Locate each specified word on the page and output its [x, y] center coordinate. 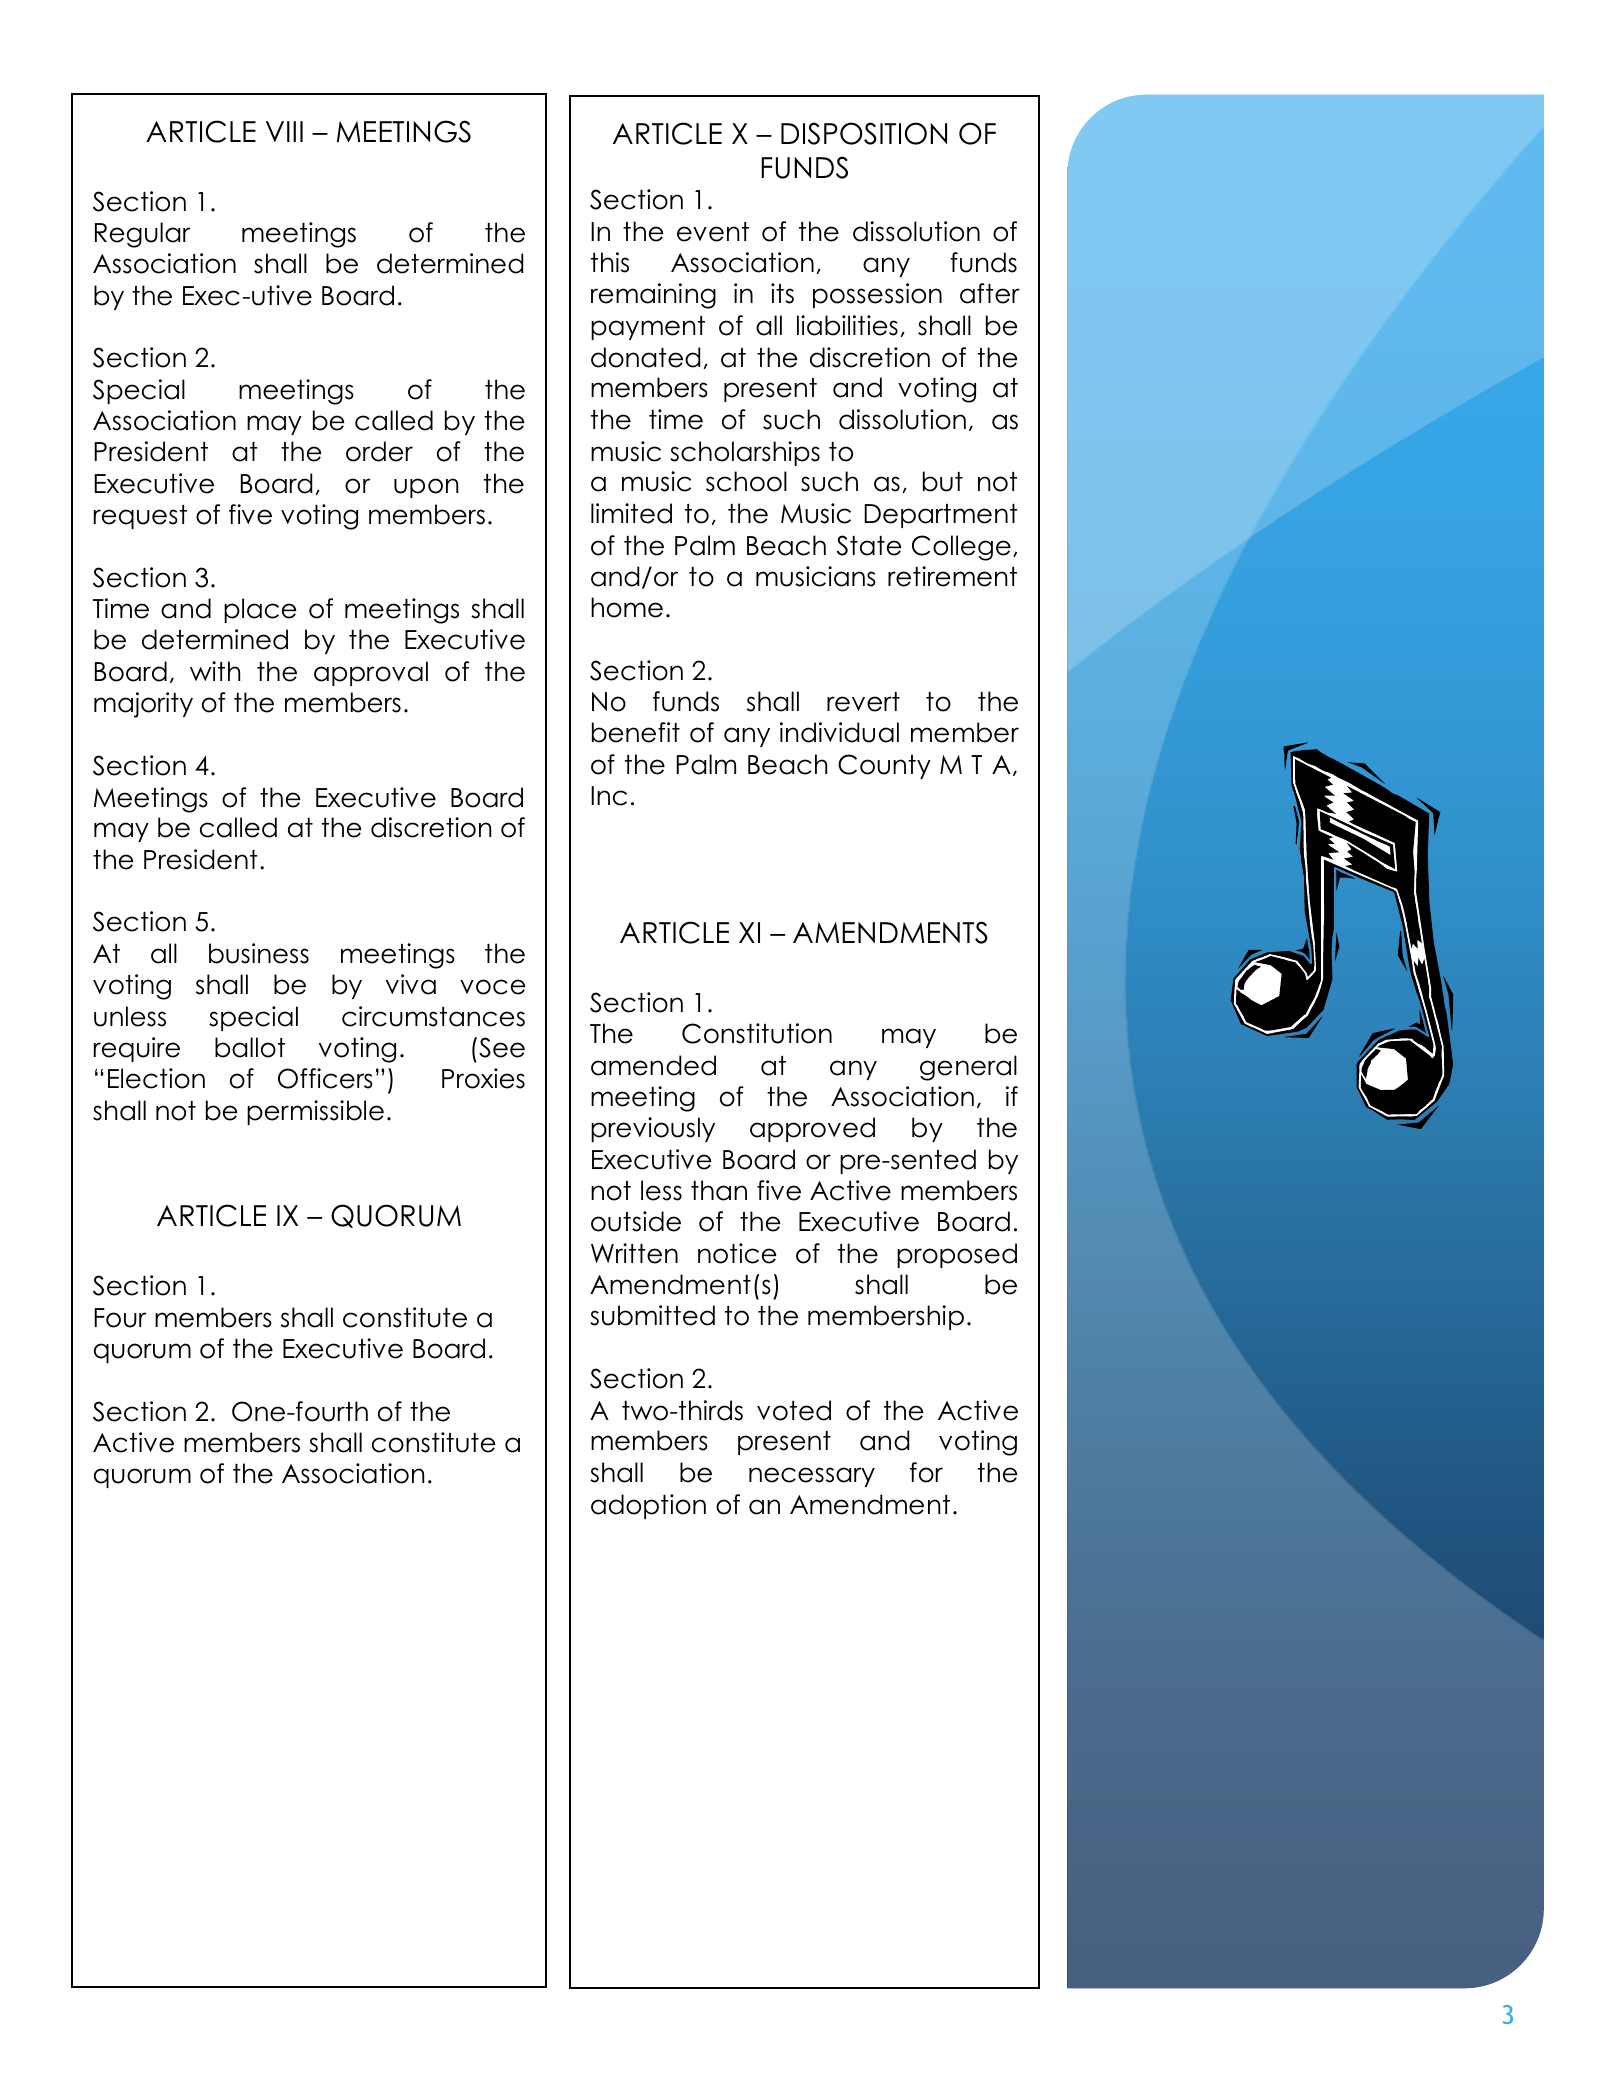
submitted [652, 1315]
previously [653, 1129]
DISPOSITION [864, 133]
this [610, 262]
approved [812, 1129]
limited [631, 513]
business [259, 953]
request [140, 517]
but [943, 481]
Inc [609, 796]
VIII [284, 131]
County [884, 766]
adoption [648, 1506]
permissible [315, 1112]
